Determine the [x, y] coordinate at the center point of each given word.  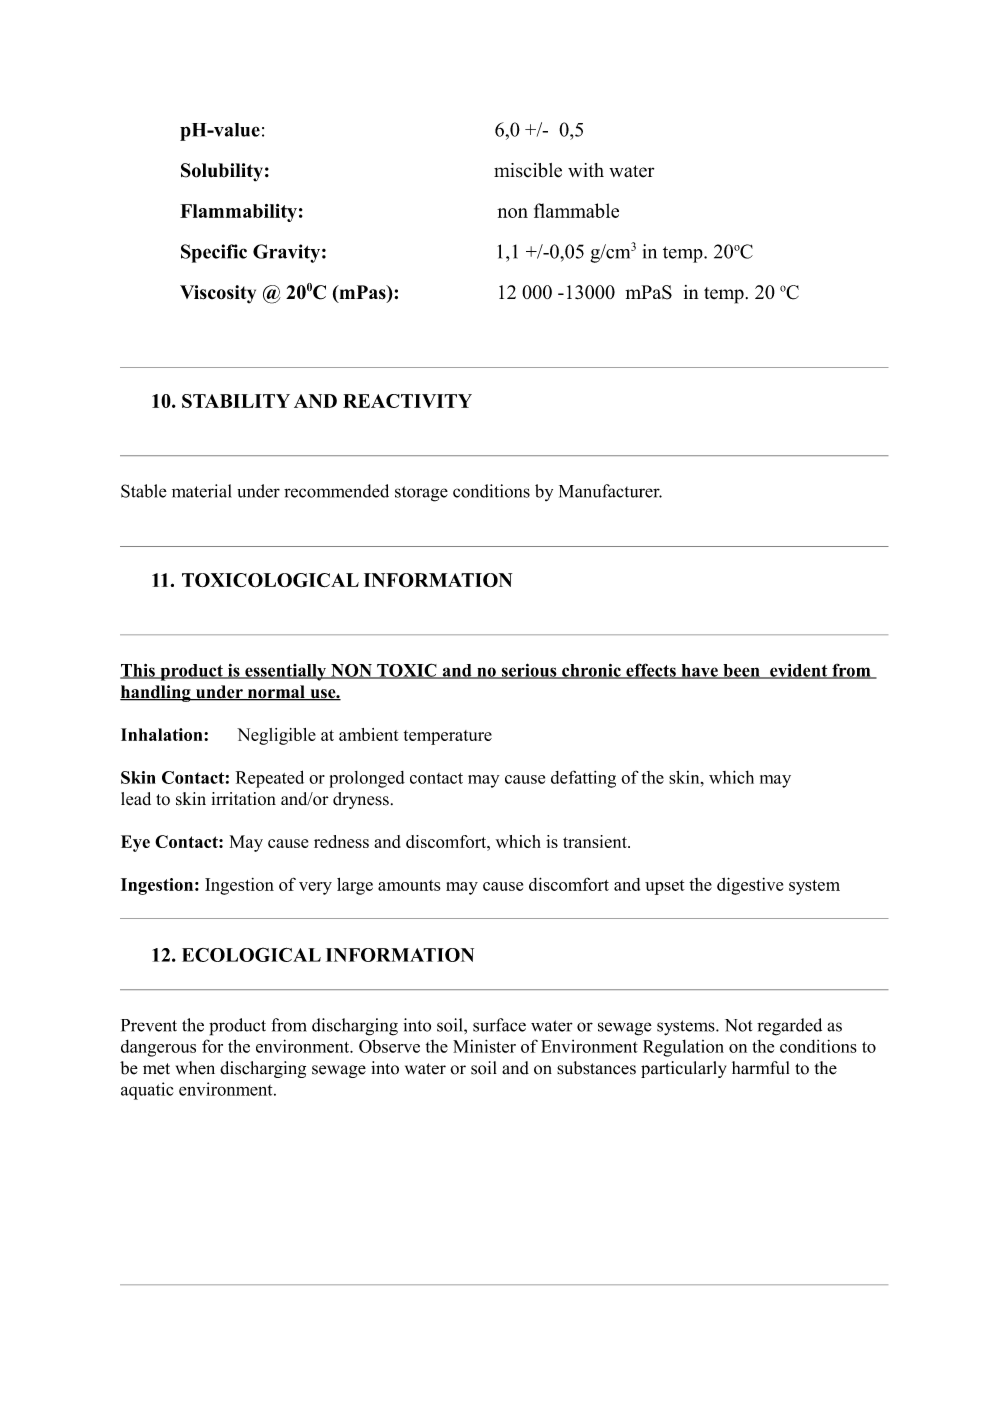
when [195, 1068]
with [586, 170]
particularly [683, 1069]
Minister [484, 1046]
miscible [528, 170]
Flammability [238, 213]
